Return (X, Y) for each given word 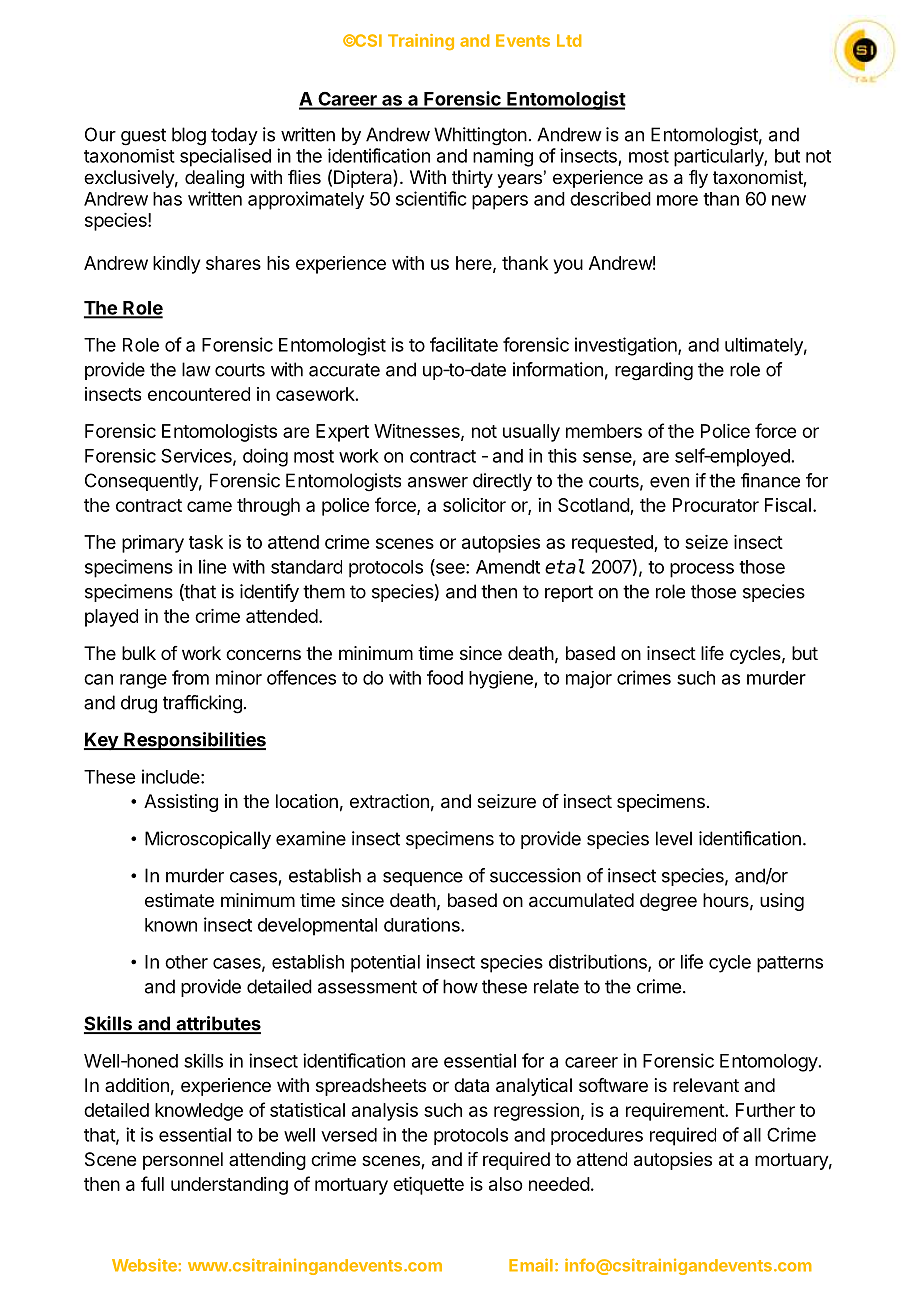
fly (698, 179)
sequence (423, 879)
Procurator (716, 505)
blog (189, 136)
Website (145, 1265)
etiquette (428, 1186)
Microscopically (208, 840)
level (674, 838)
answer (438, 482)
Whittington (480, 136)
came (209, 506)
